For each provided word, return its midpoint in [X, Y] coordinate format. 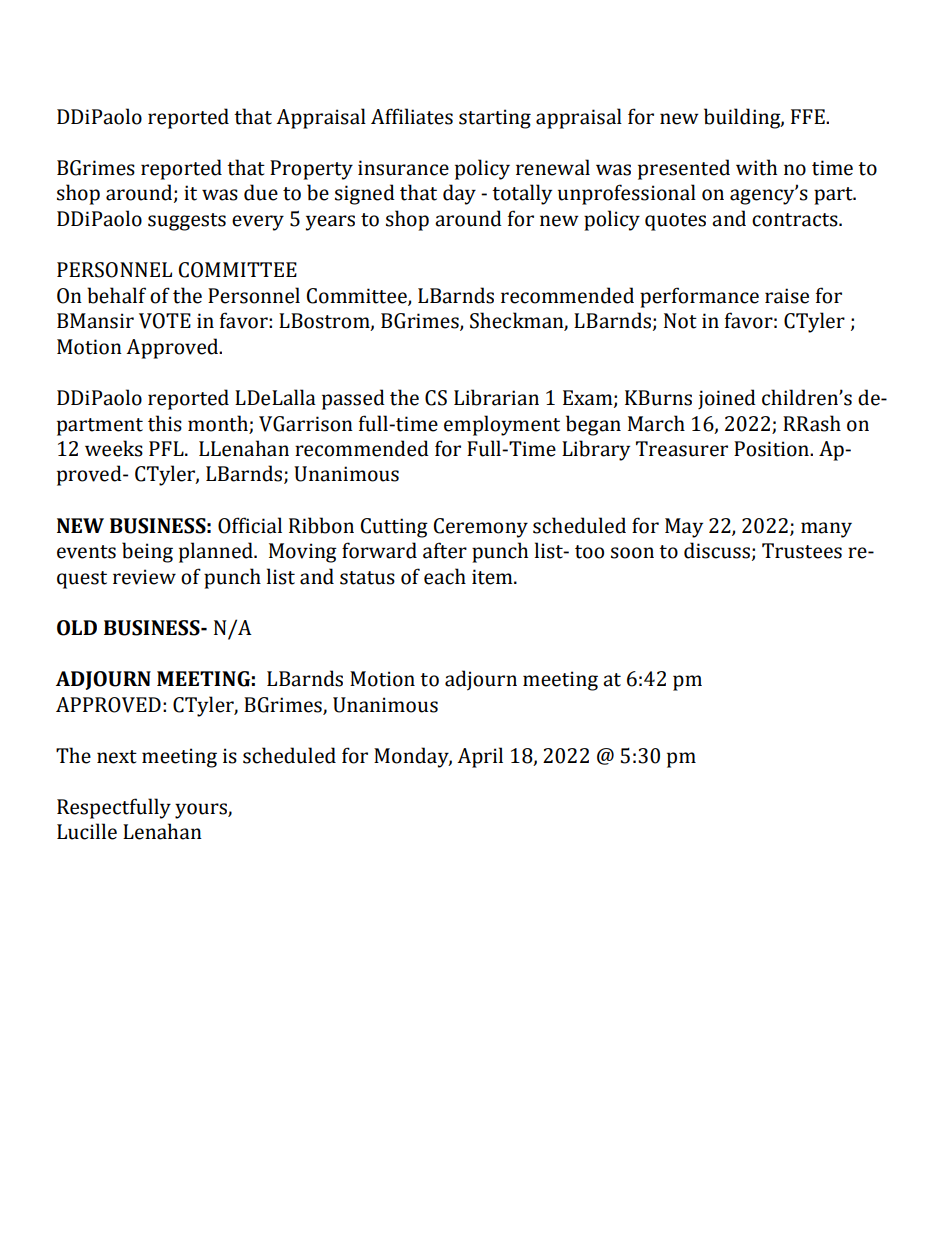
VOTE [165, 321]
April [480, 757]
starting [495, 119]
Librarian [496, 397]
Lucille [87, 831]
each [445, 576]
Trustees [802, 551]
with [756, 167]
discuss [717, 550]
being [147, 552]
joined [727, 399]
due [261, 192]
